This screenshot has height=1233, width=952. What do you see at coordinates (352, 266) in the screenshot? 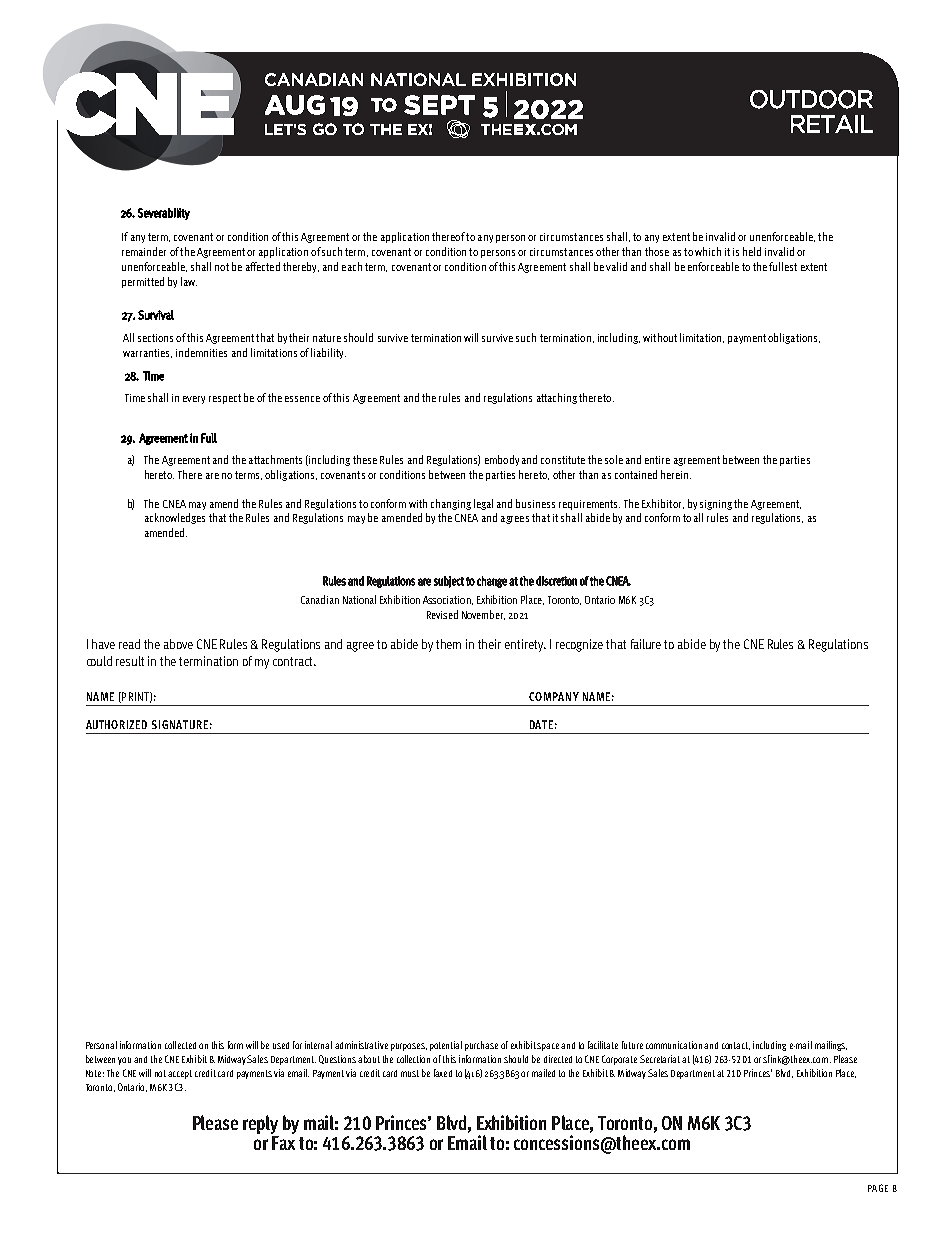
I see `each` at bounding box center [352, 266].
